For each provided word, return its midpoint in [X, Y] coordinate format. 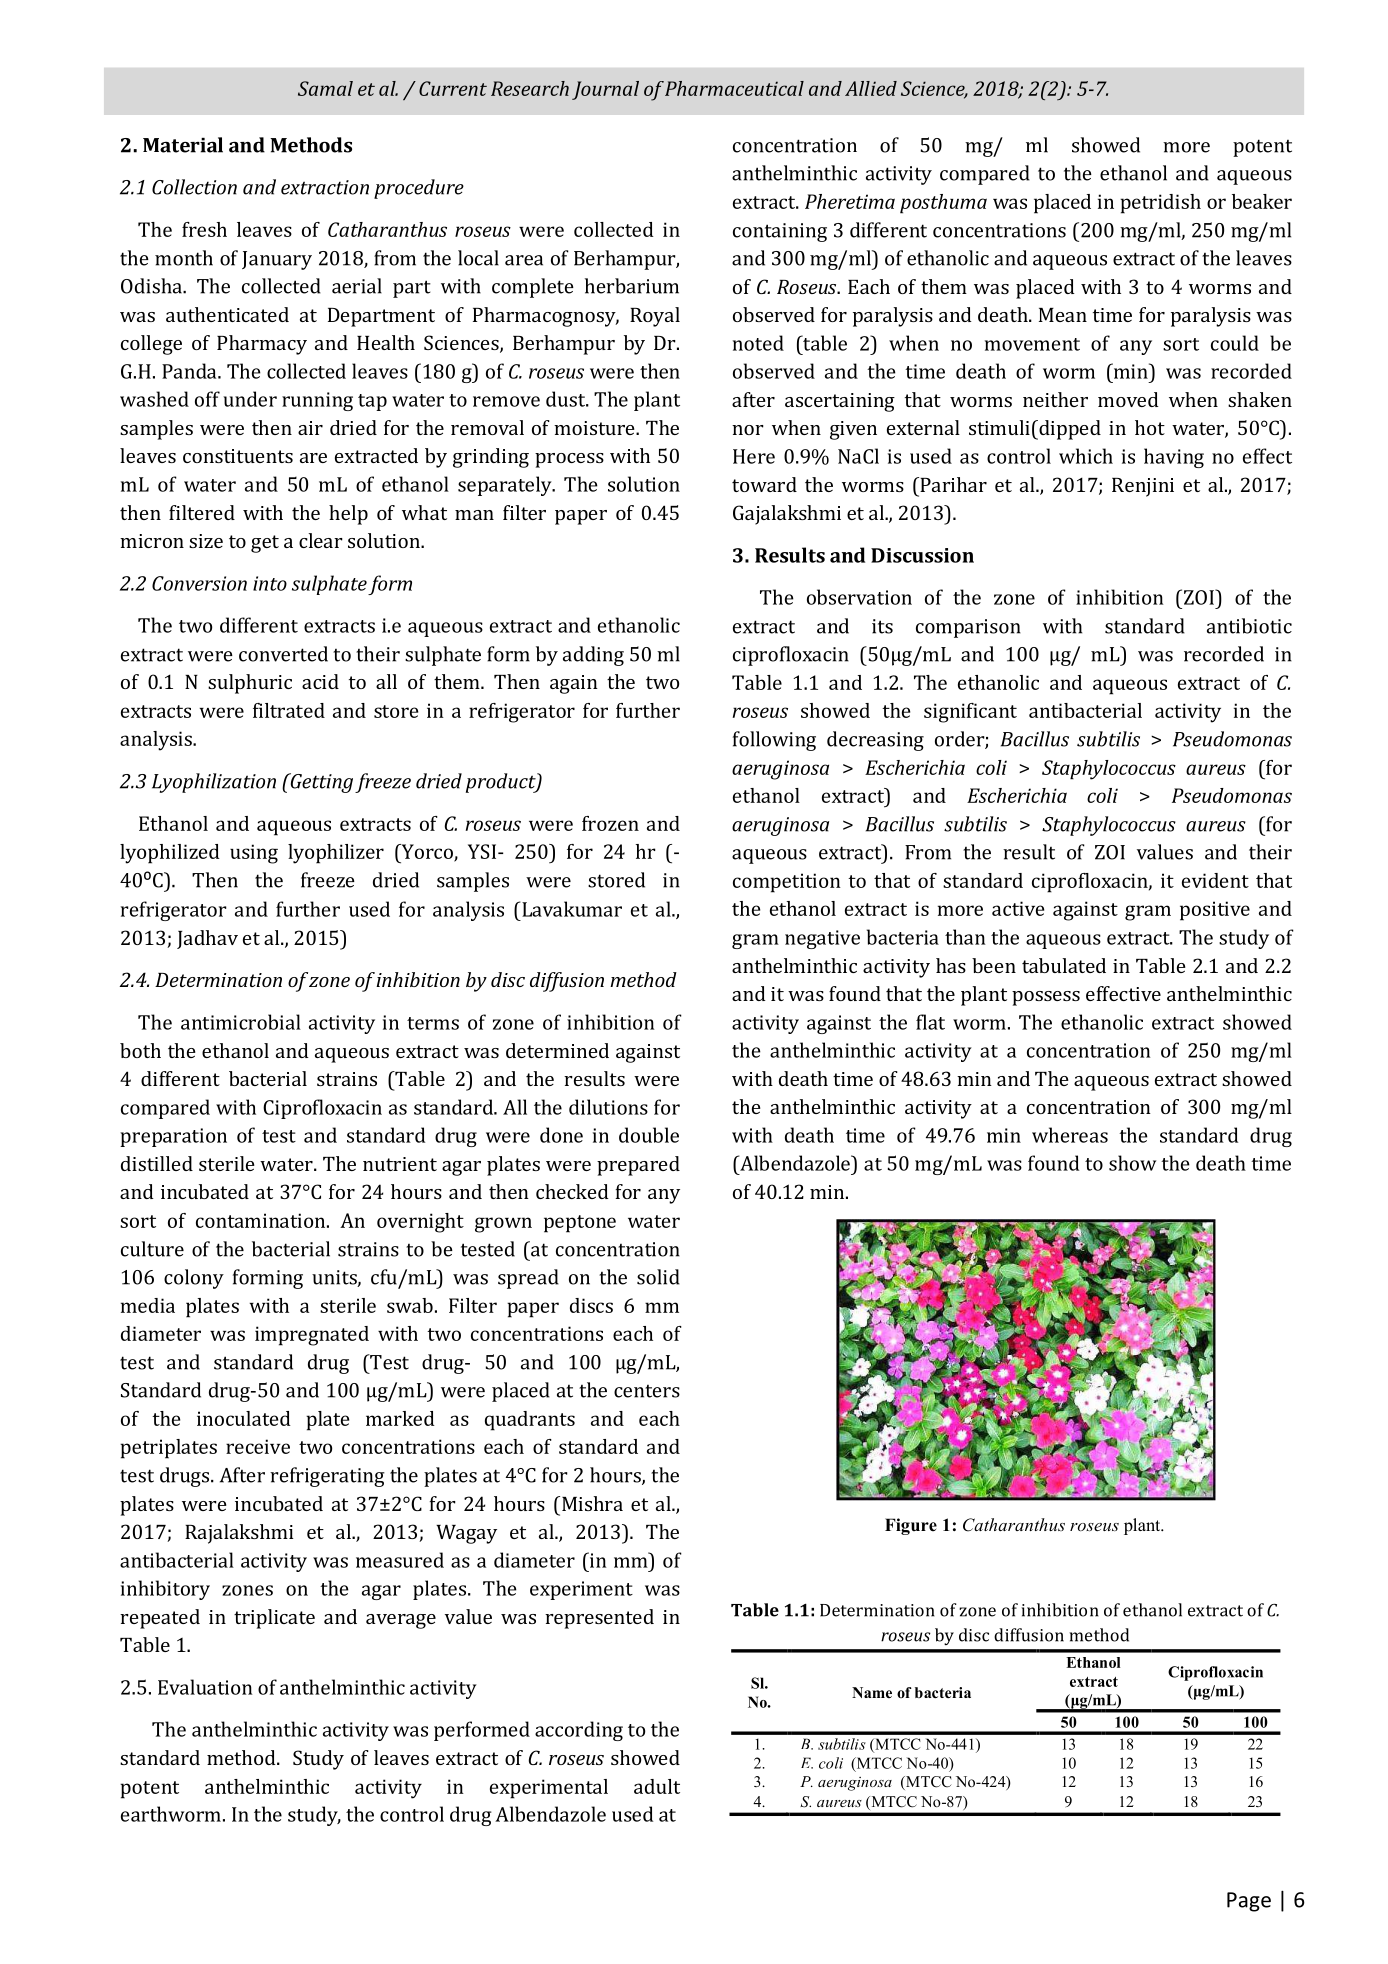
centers [647, 1391]
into [270, 583]
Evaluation [205, 1687]
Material [183, 145]
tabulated [1064, 965]
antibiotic [1249, 626]
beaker [1262, 201]
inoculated [244, 1418]
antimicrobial [241, 1022]
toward [764, 484]
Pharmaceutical [734, 88]
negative [822, 939]
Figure [911, 1526]
